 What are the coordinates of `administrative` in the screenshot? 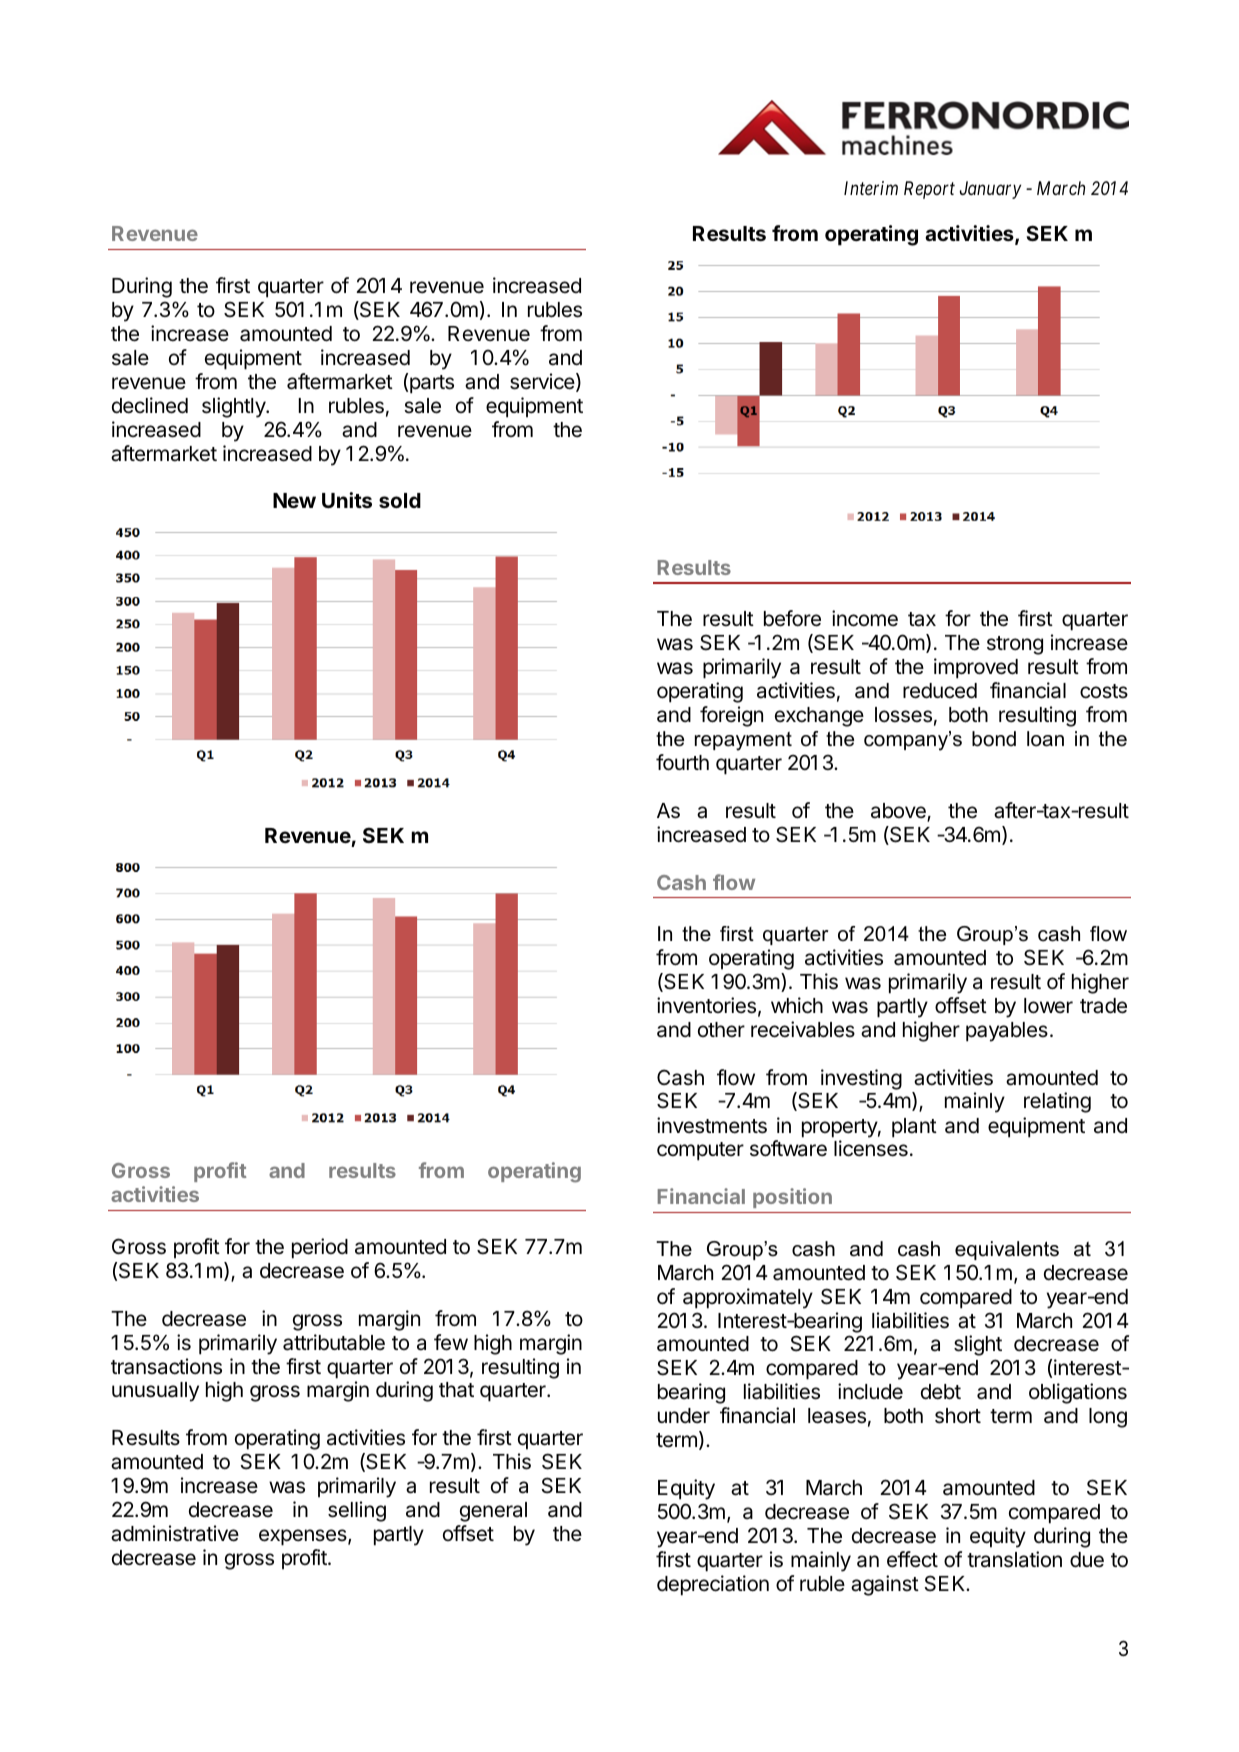 It's located at (175, 1533).
